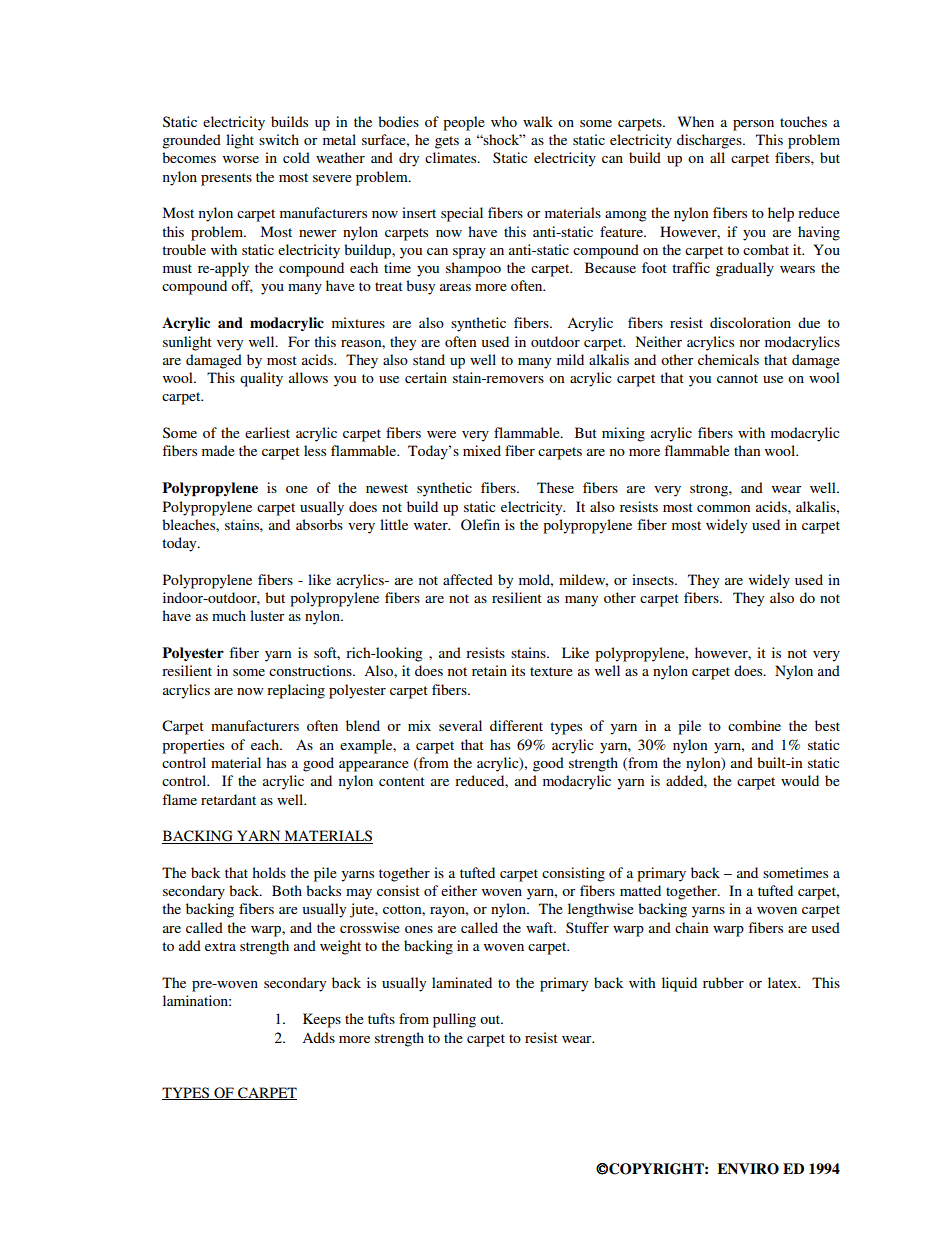 Image resolution: width=952 pixels, height=1233 pixels. What do you see at coordinates (800, 780) in the screenshot?
I see `would` at bounding box center [800, 780].
